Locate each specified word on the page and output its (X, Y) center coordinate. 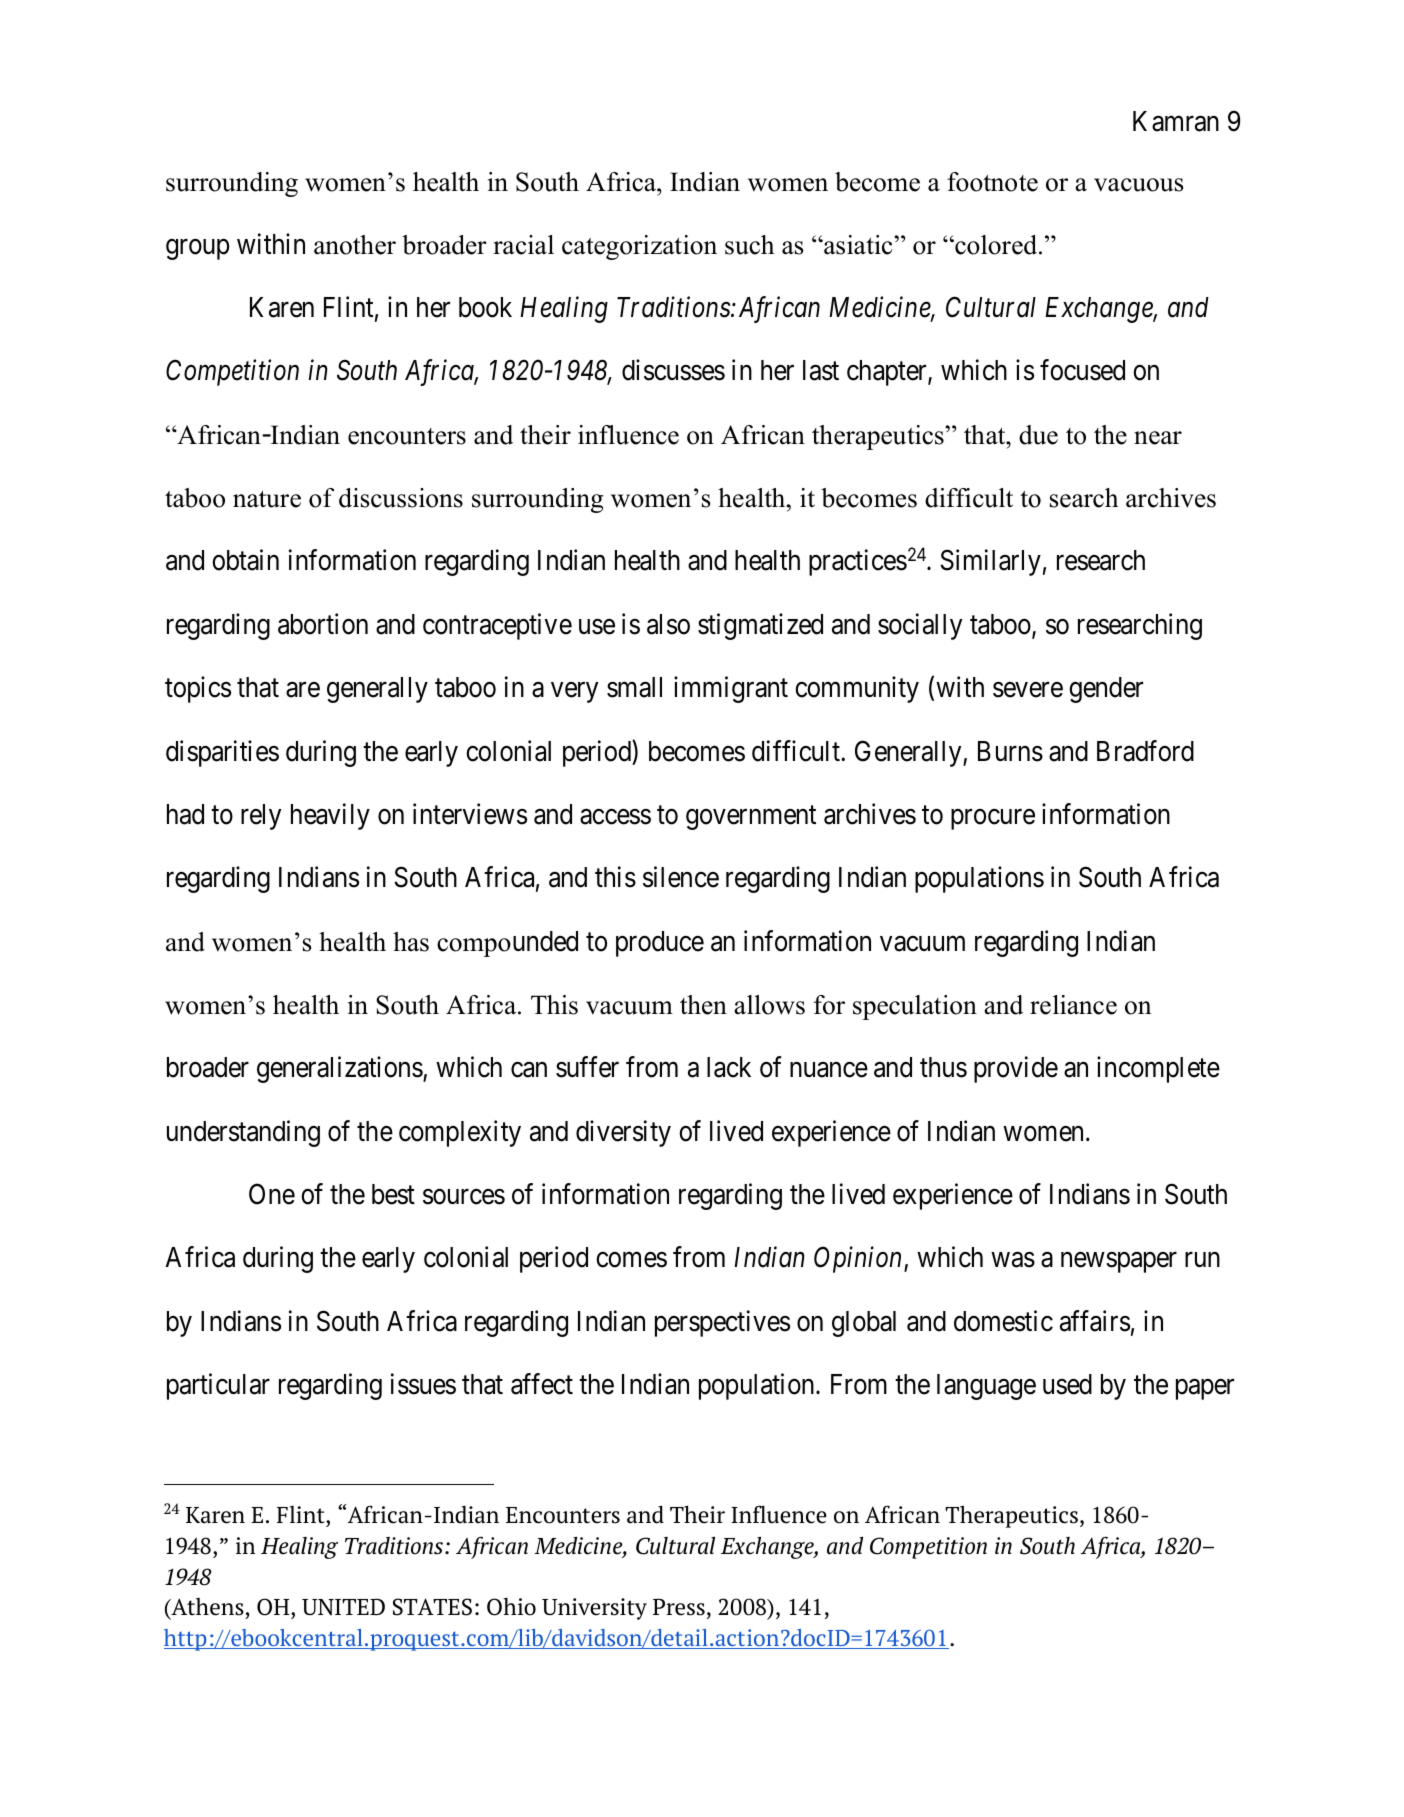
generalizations (340, 1069)
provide (1016, 1069)
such (749, 245)
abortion (323, 624)
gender (1106, 690)
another (355, 245)
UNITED (343, 1607)
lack (729, 1067)
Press (679, 1607)
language (986, 1387)
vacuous (1139, 185)
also (668, 624)
